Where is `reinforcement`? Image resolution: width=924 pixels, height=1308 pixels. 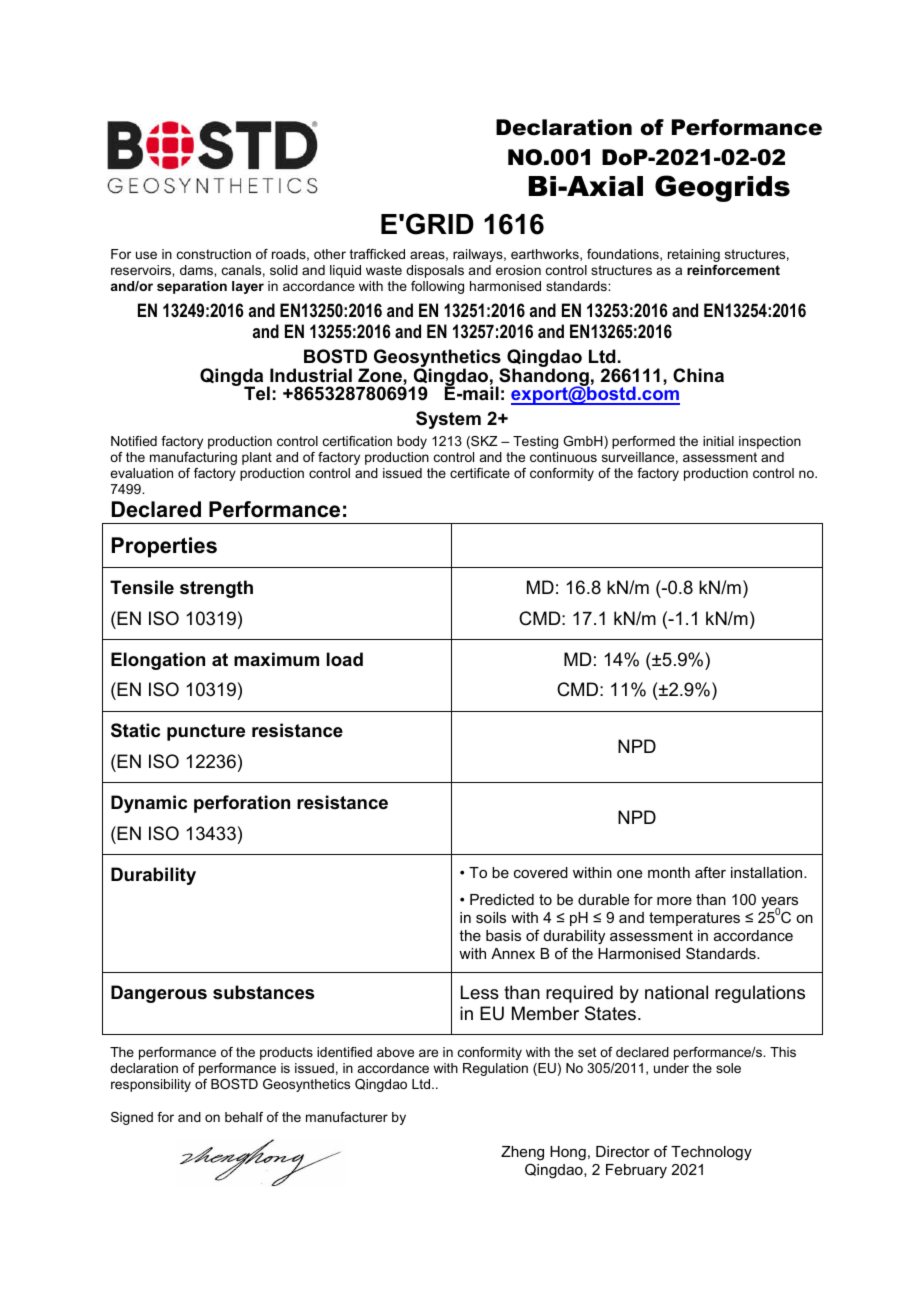
reinforcement is located at coordinates (733, 270).
